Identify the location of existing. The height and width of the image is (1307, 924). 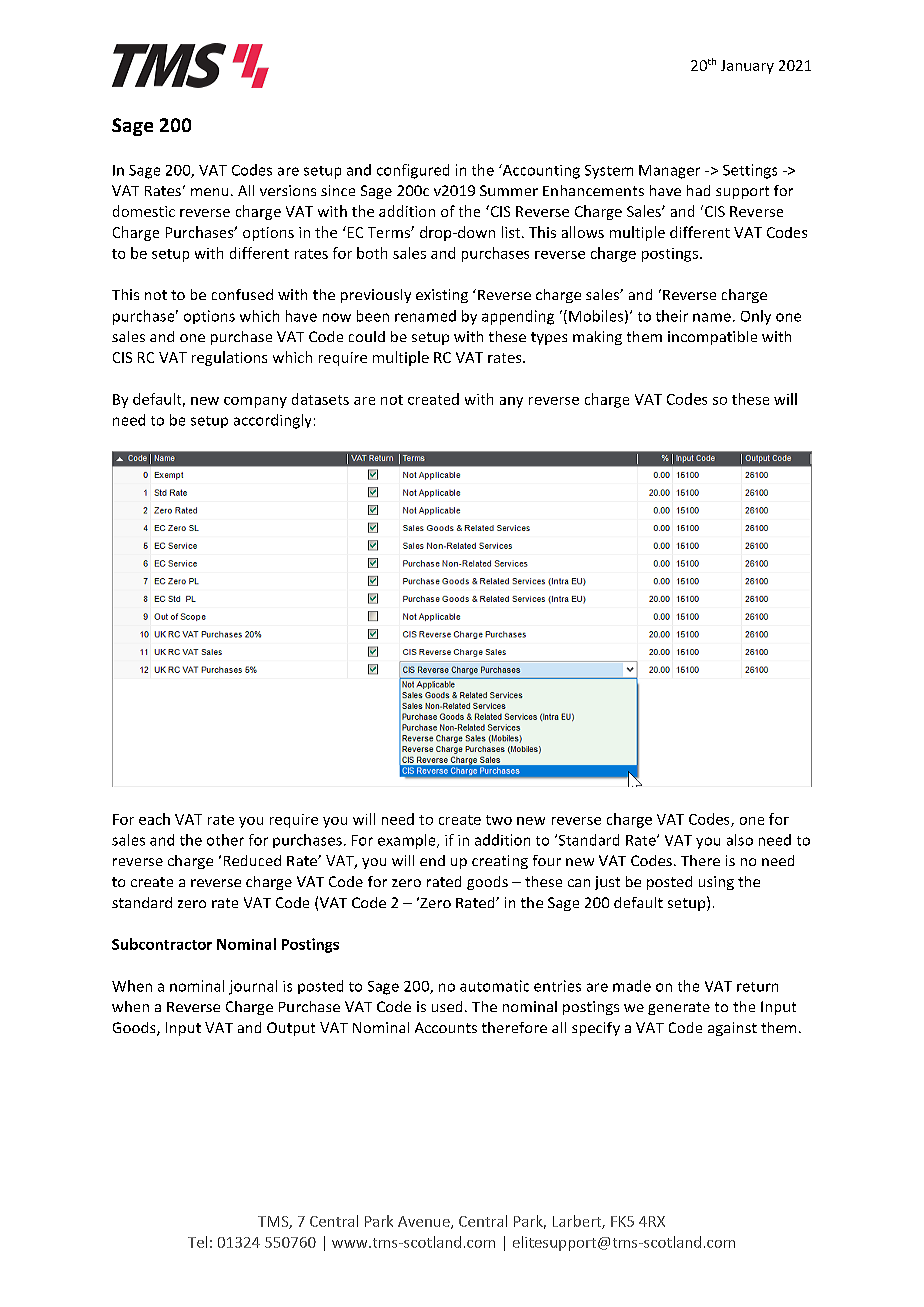
(442, 296).
